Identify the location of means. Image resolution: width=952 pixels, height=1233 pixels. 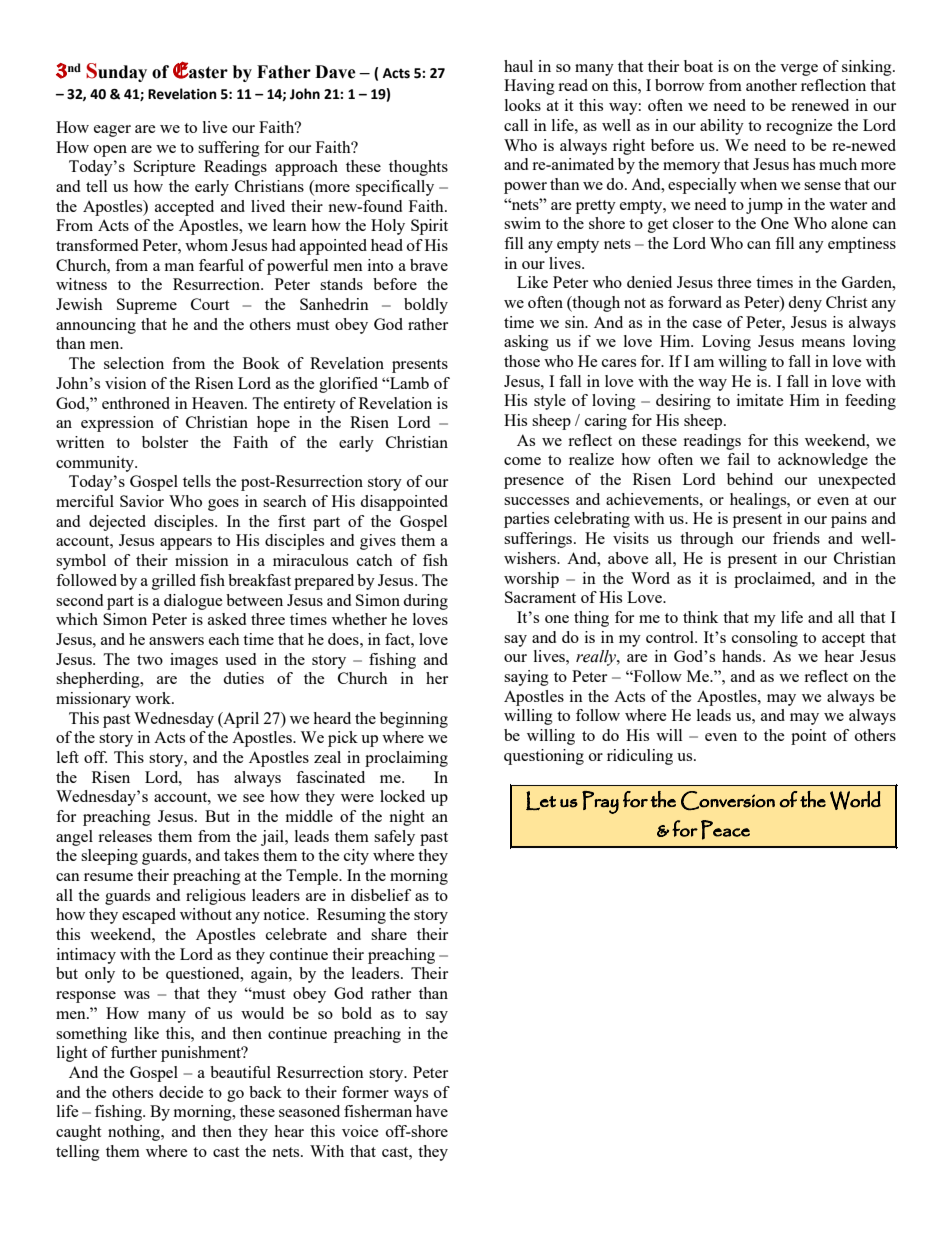
(823, 343).
